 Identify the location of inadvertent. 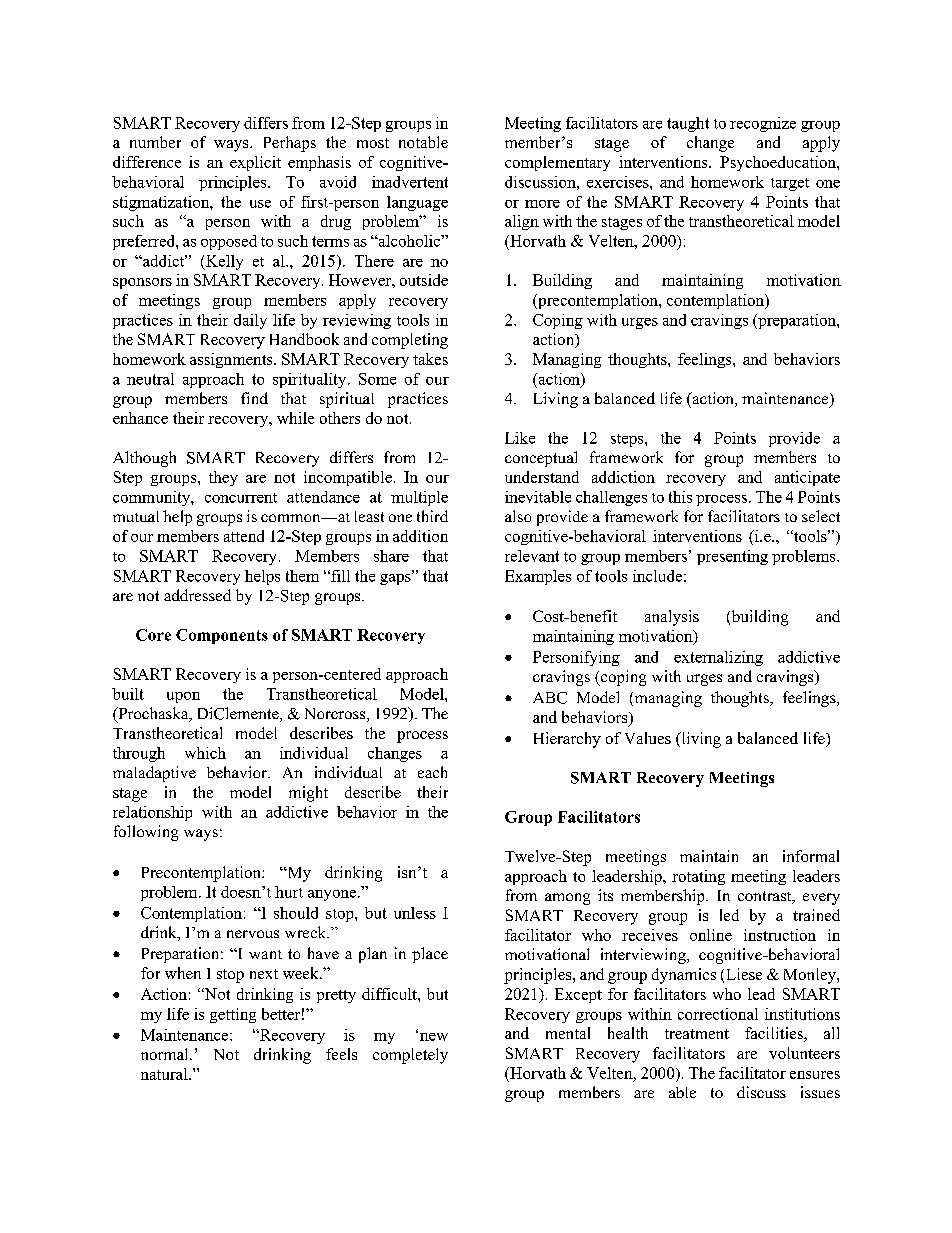
(410, 182).
